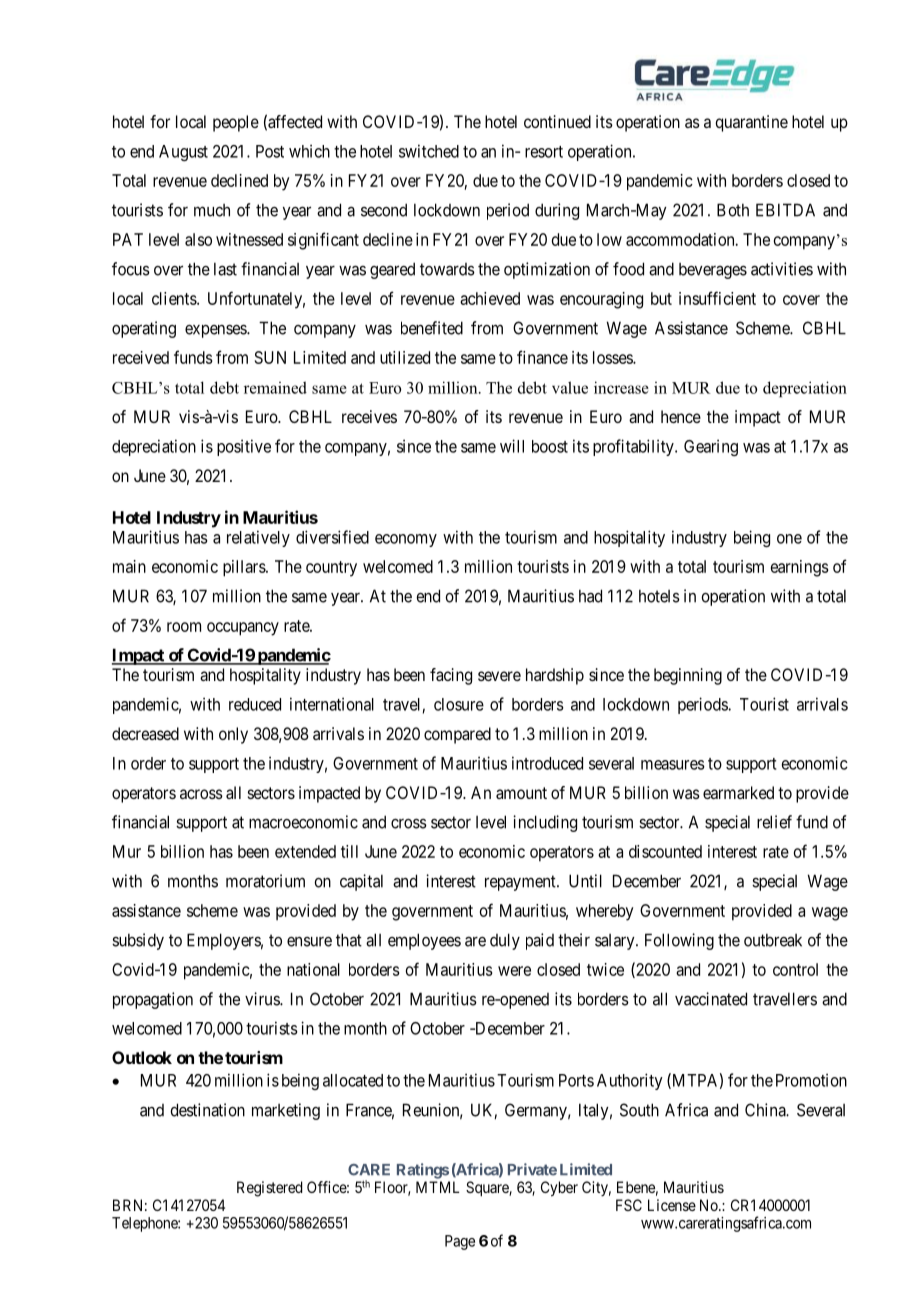 The image size is (924, 1308). Describe the element at coordinates (460, 1242) in the screenshot. I see `Page` at that location.
